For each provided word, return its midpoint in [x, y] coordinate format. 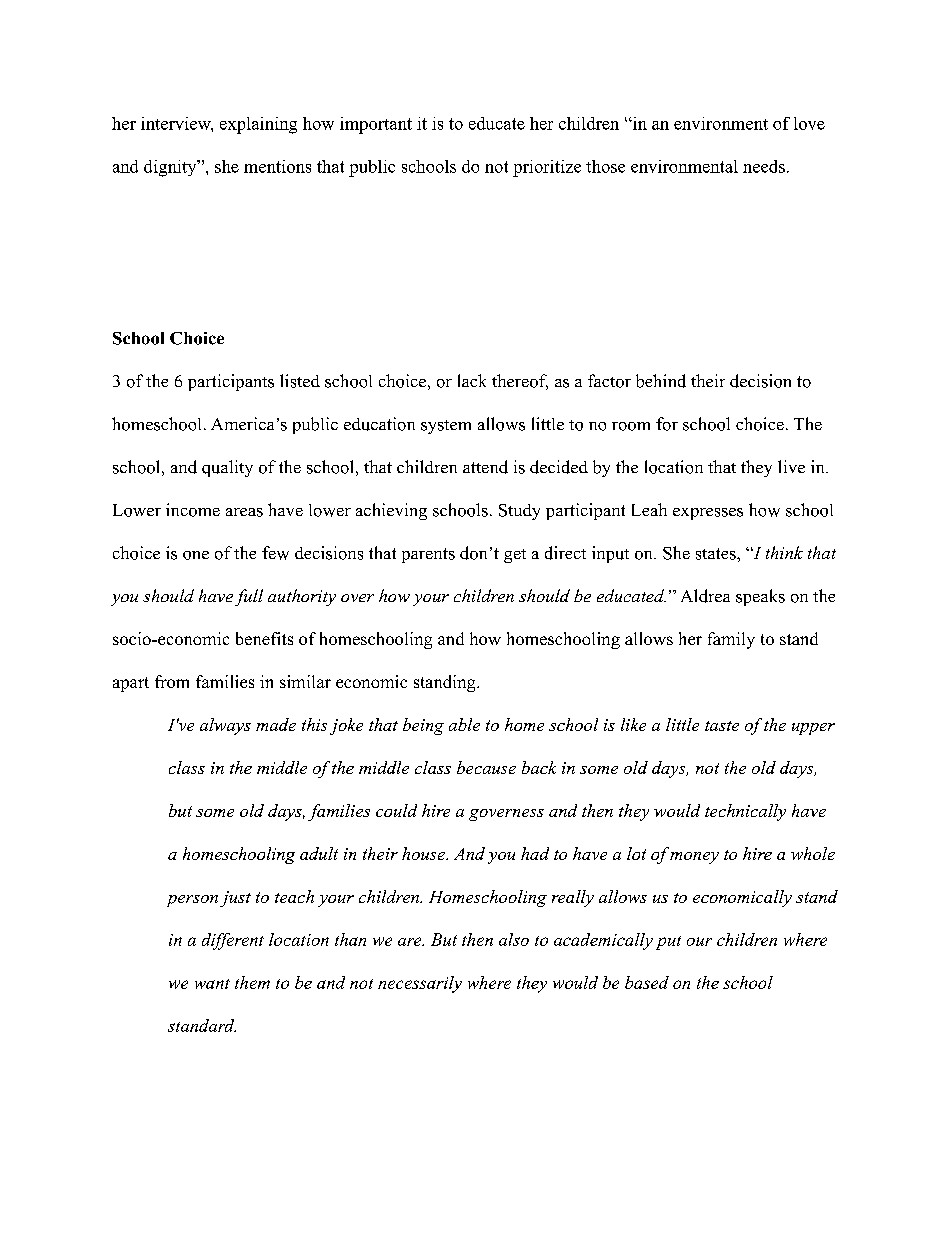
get [515, 556]
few [275, 553]
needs [764, 166]
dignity [171, 168]
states [717, 554]
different [233, 941]
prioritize [547, 168]
